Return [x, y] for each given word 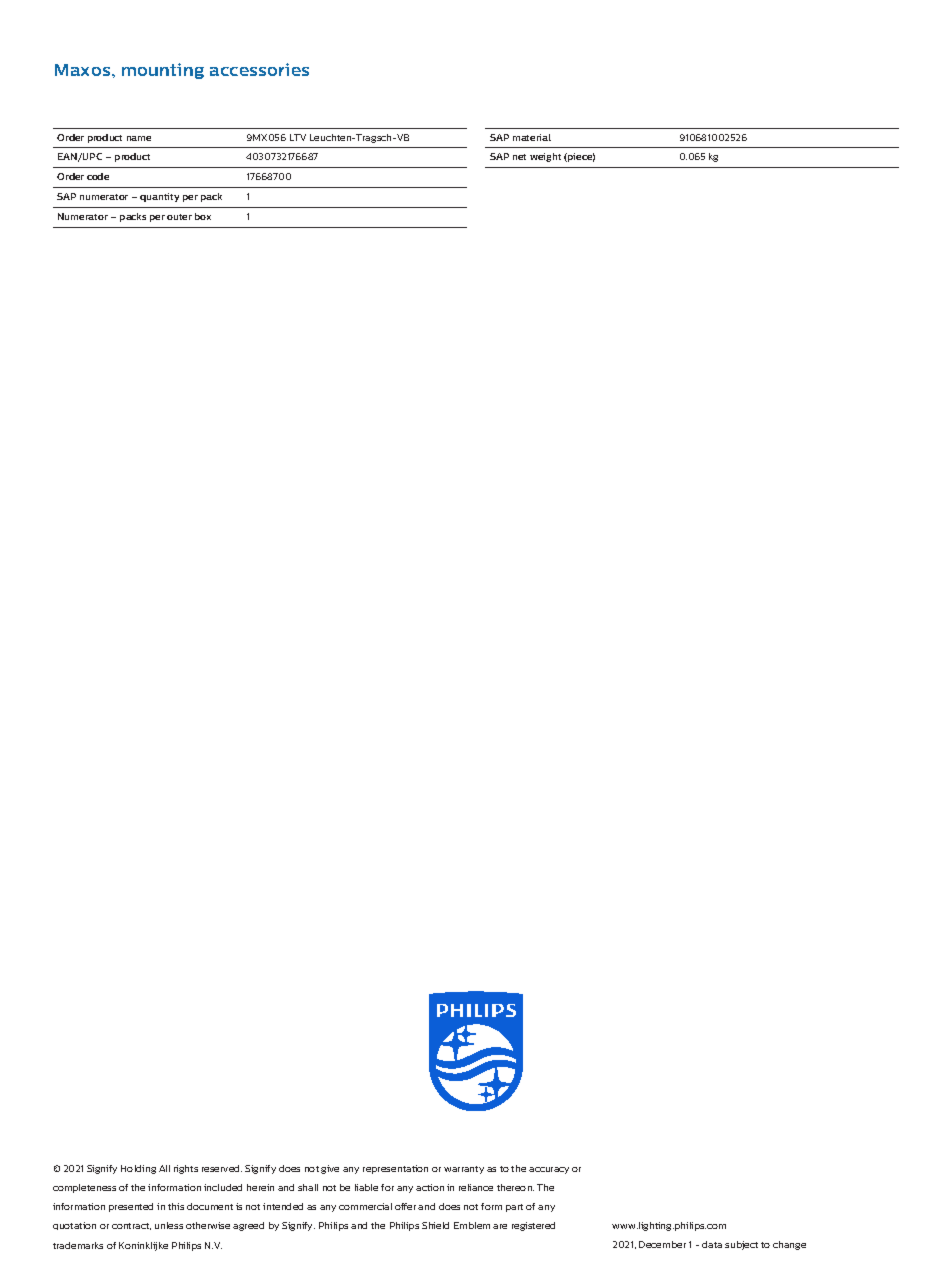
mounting [163, 71]
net [519, 157]
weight [545, 157]
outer [179, 217]
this [176, 1206]
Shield [435, 1225]
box [203, 216]
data [712, 1244]
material [532, 137]
